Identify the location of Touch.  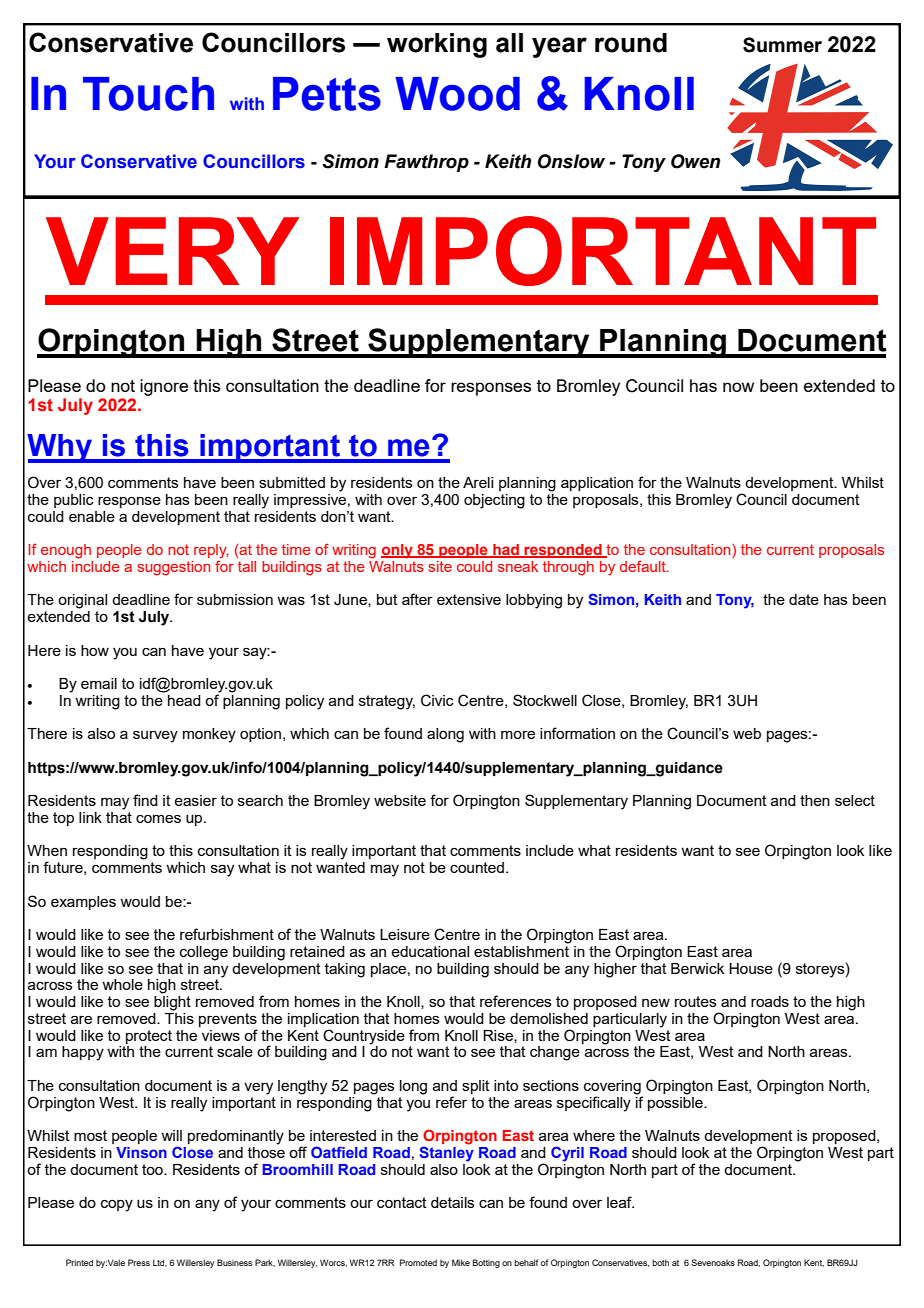
(148, 94).
